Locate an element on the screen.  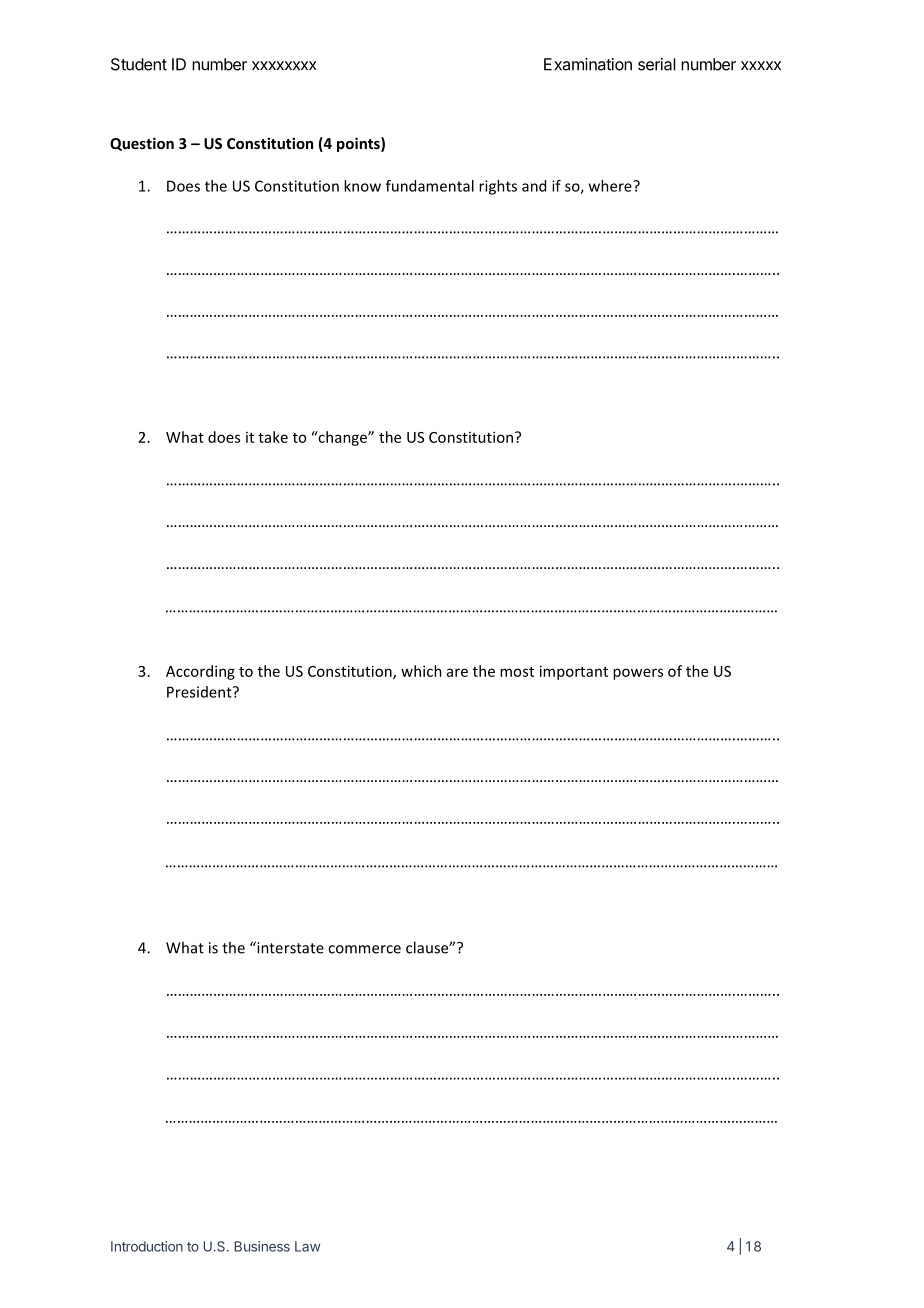
Student is located at coordinates (139, 64).
